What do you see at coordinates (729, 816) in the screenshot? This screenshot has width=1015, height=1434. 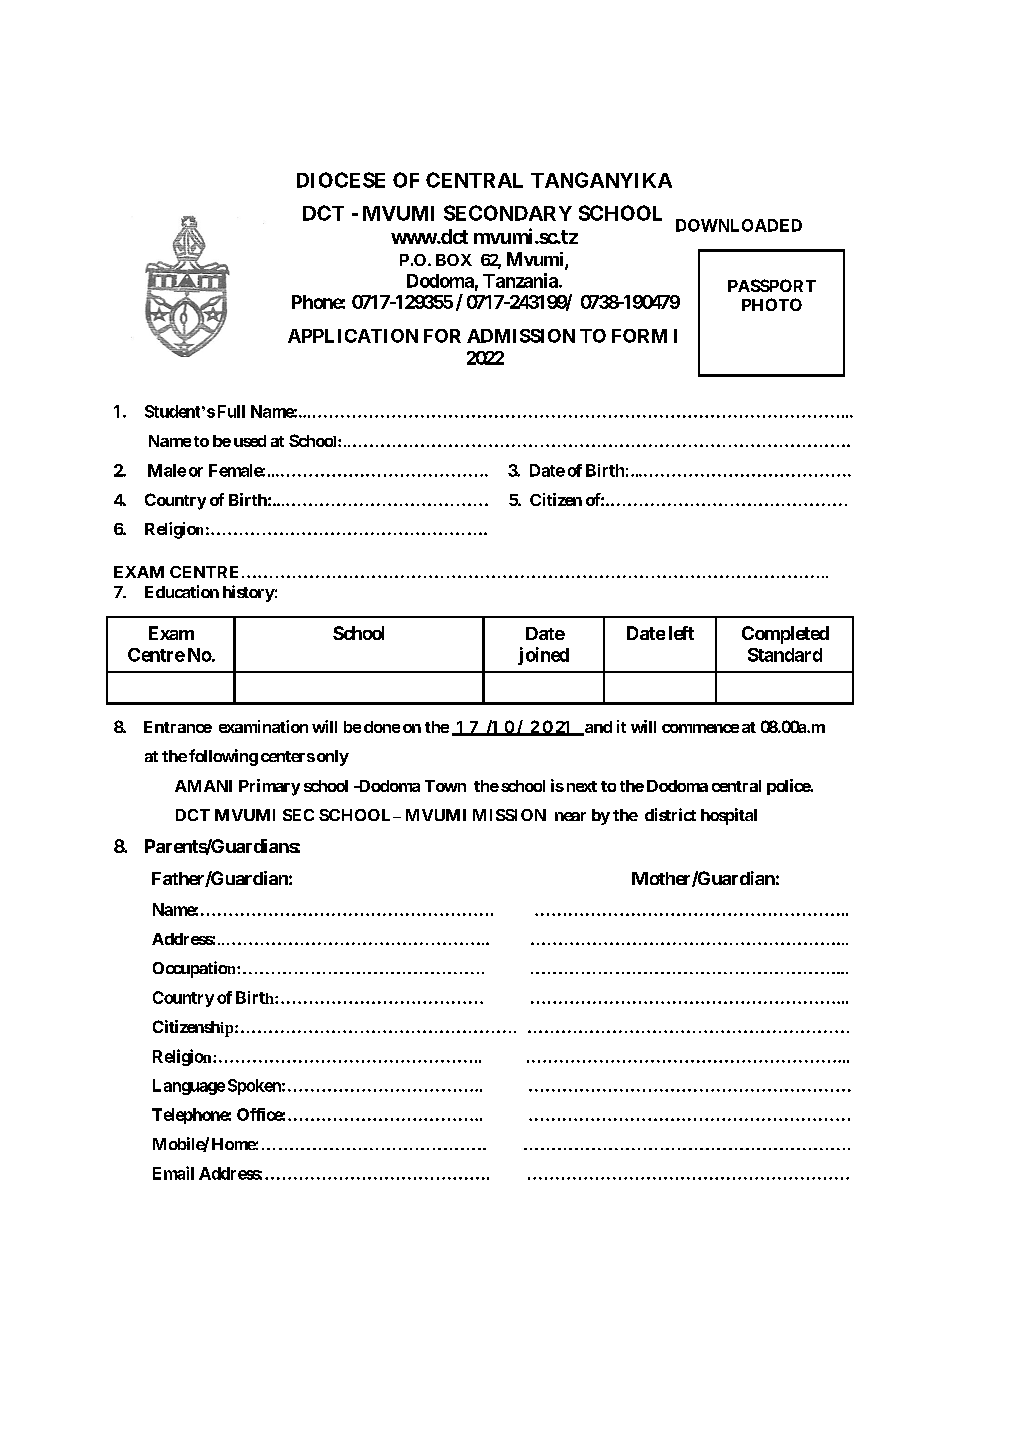 I see `hospital` at bounding box center [729, 816].
